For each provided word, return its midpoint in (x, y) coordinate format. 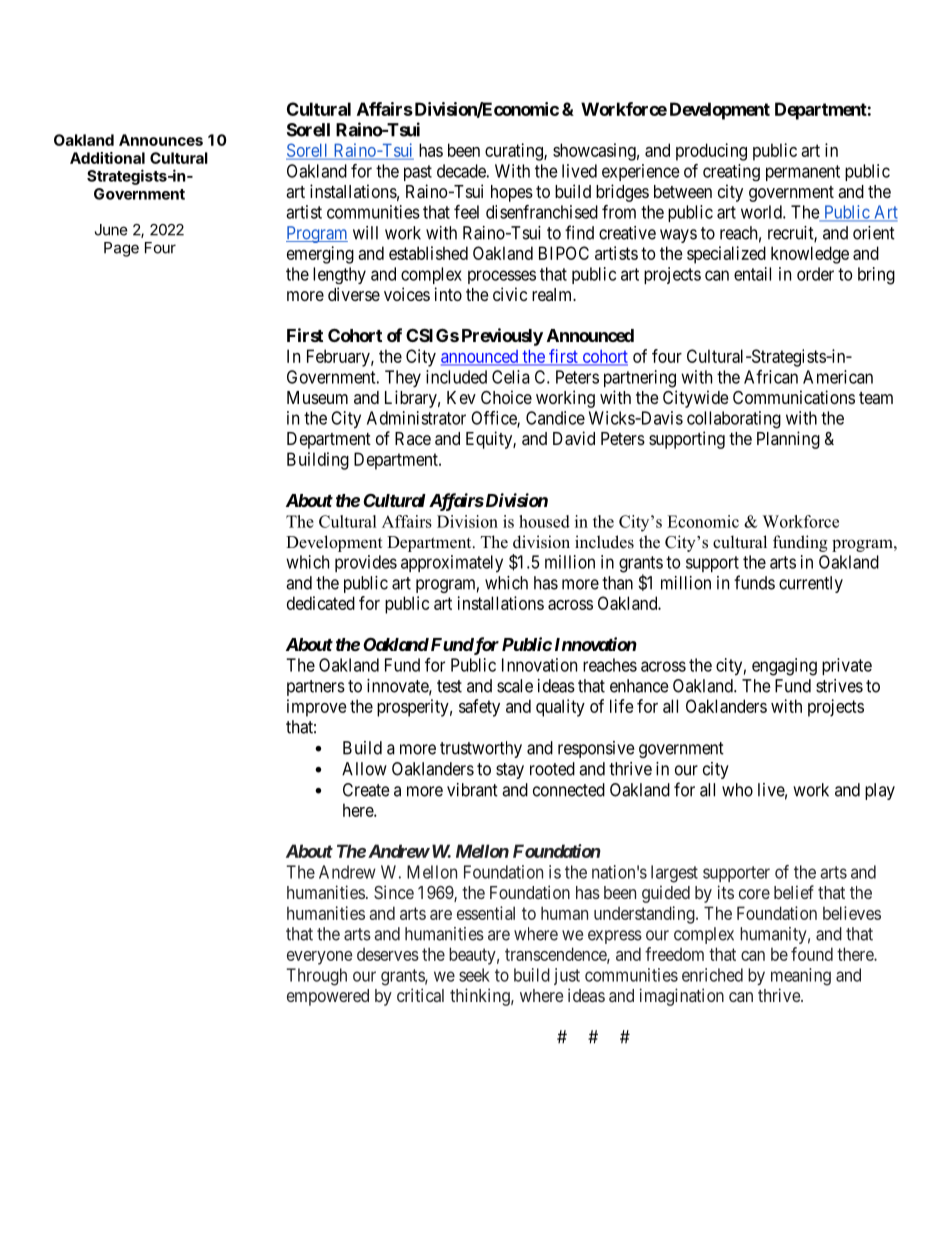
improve (317, 708)
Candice (555, 418)
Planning (788, 440)
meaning (801, 977)
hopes (512, 193)
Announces (161, 140)
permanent (803, 173)
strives (839, 686)
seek (474, 975)
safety (479, 708)
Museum (317, 397)
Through (317, 977)
